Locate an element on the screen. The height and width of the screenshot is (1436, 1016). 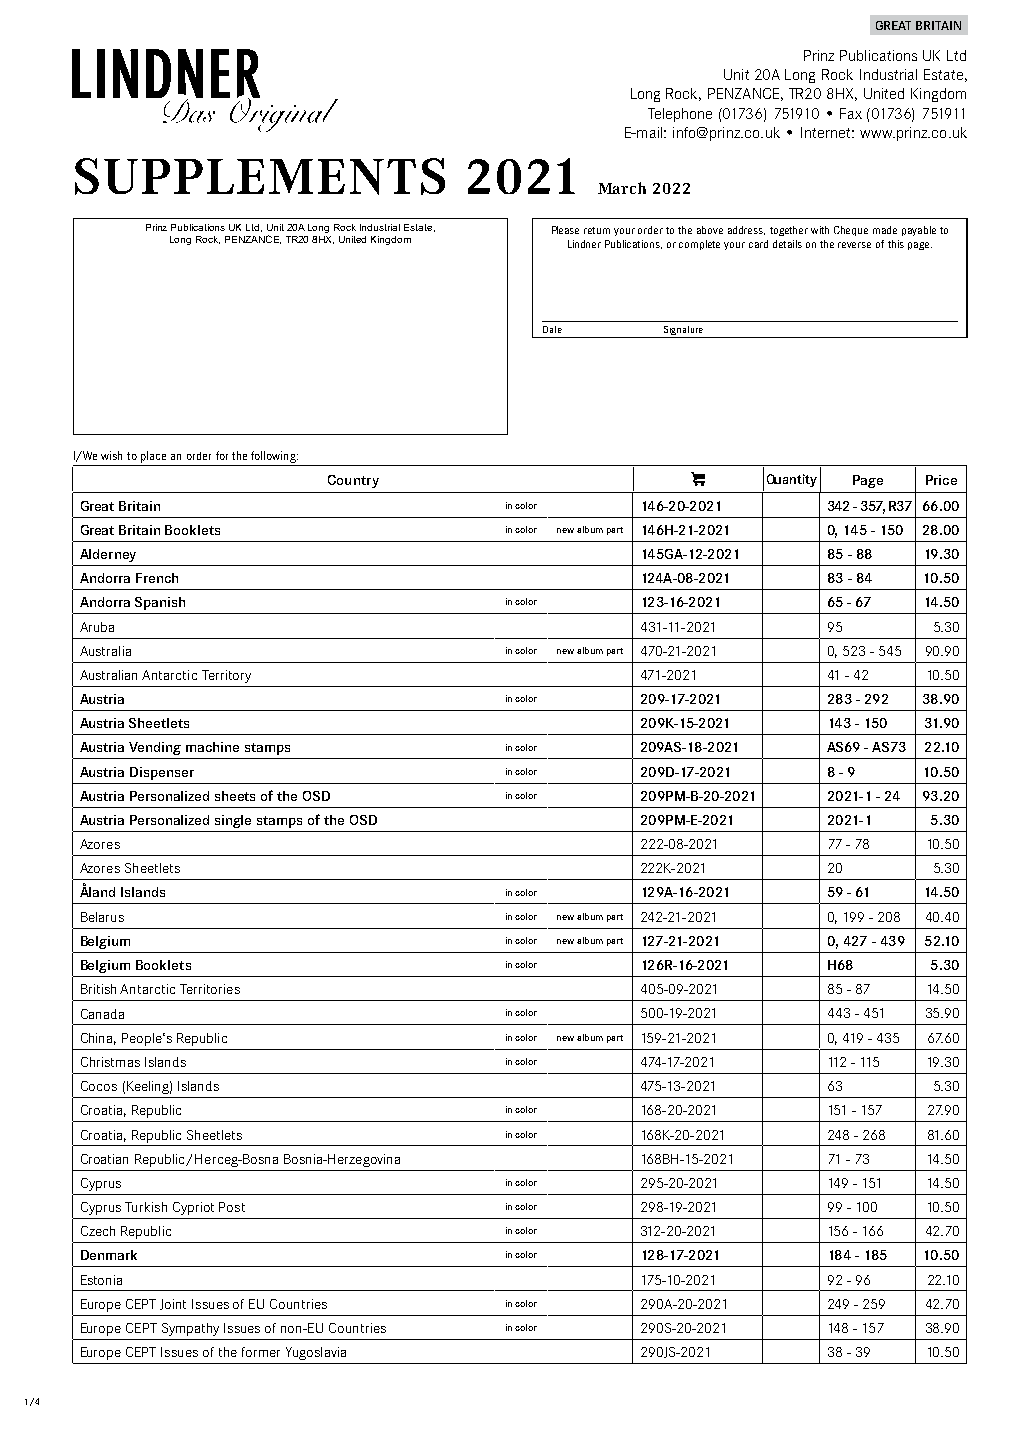
Territories is located at coordinates (210, 989).
